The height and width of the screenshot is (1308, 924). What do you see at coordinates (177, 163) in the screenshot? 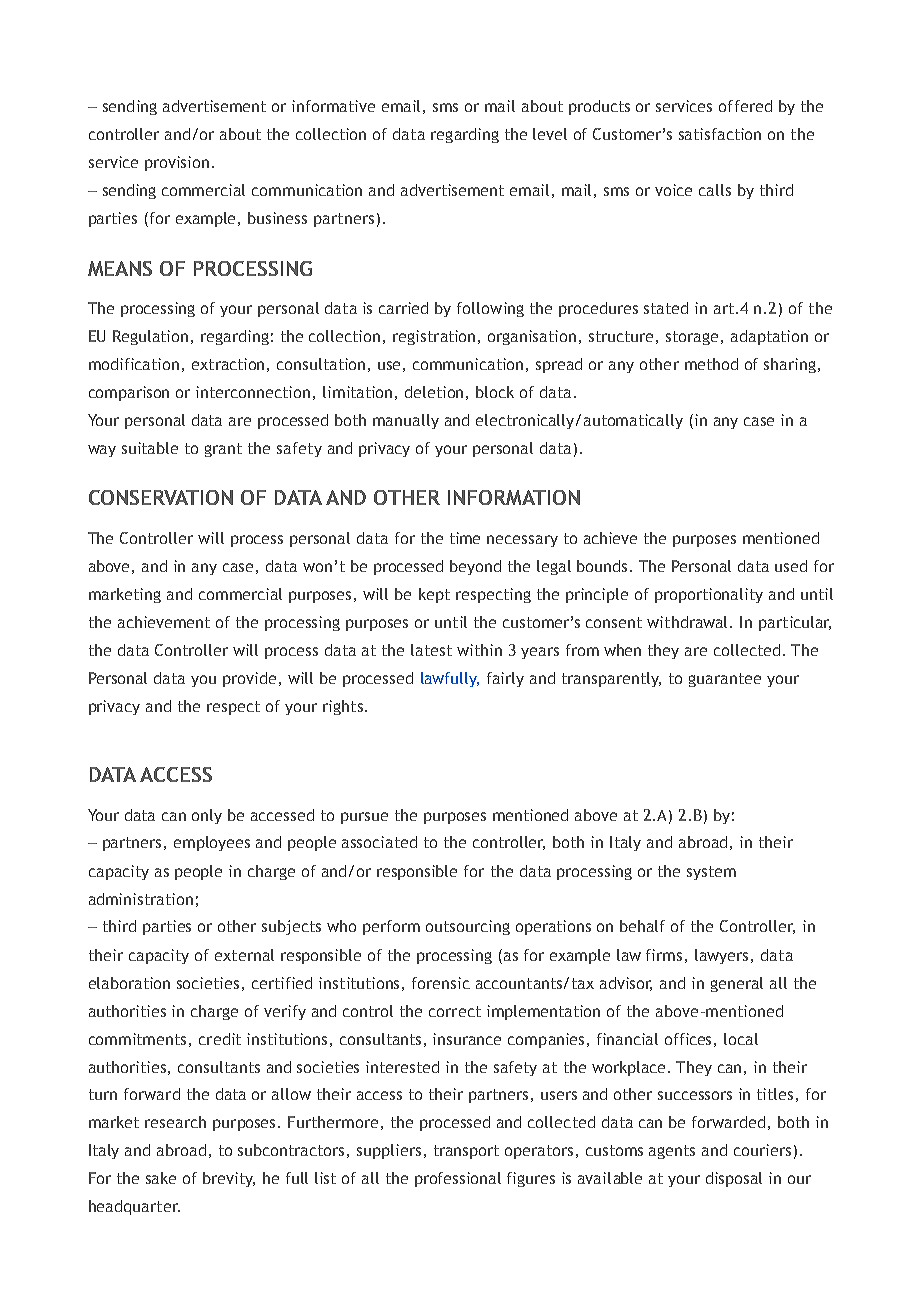
I see `provision` at bounding box center [177, 163].
